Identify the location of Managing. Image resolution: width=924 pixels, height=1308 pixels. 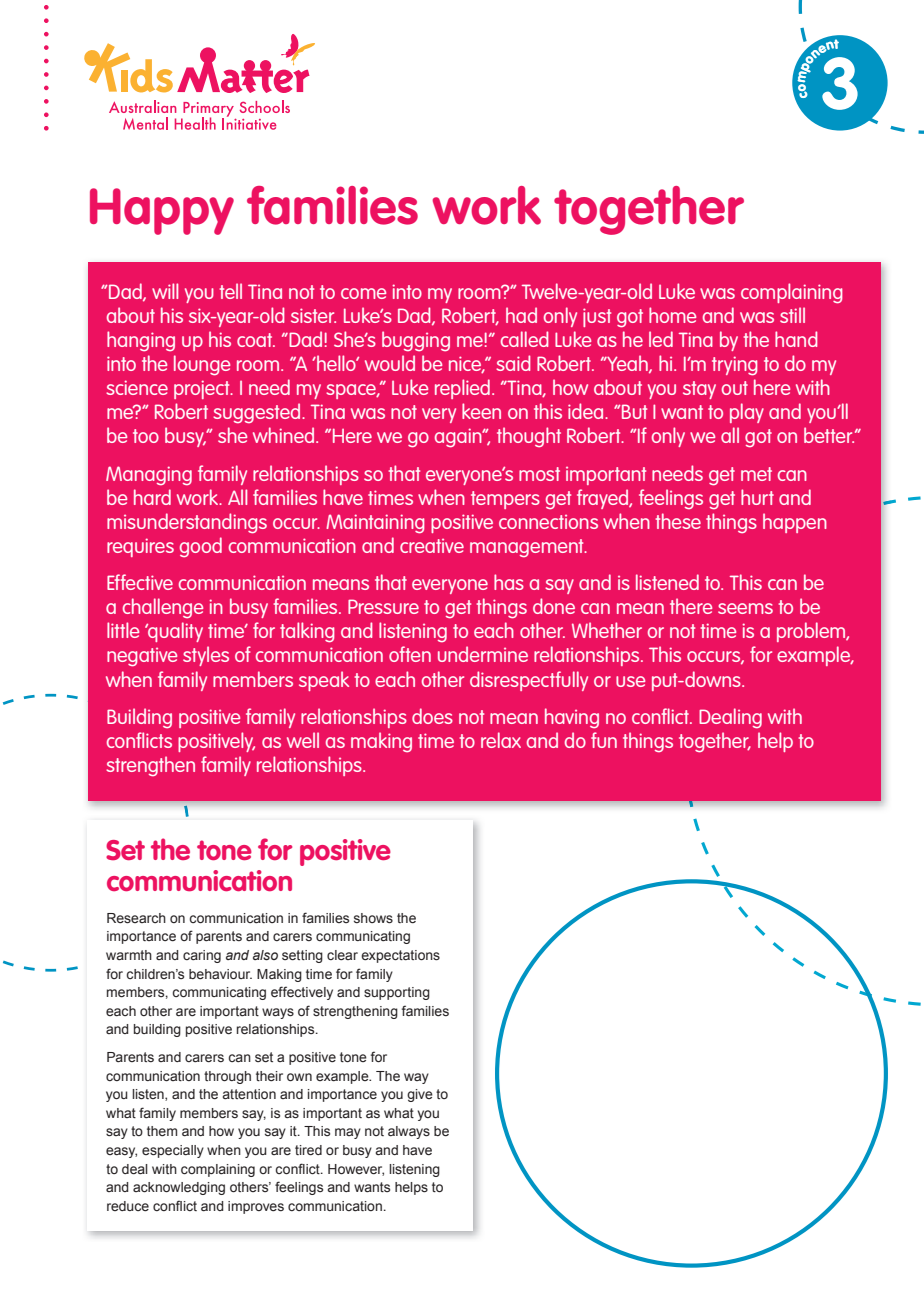
(149, 475).
